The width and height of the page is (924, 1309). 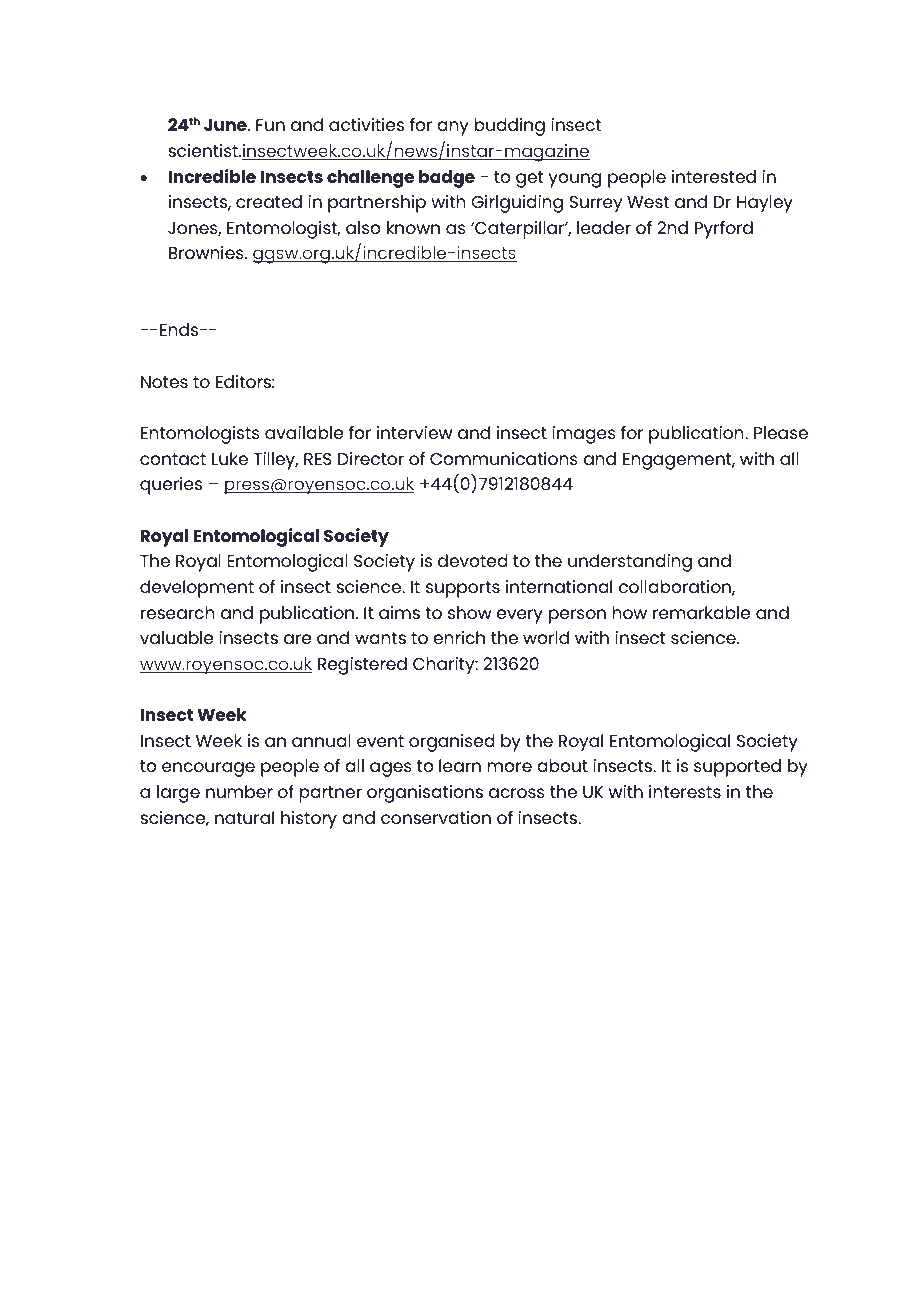 I want to click on any, so click(x=453, y=128).
